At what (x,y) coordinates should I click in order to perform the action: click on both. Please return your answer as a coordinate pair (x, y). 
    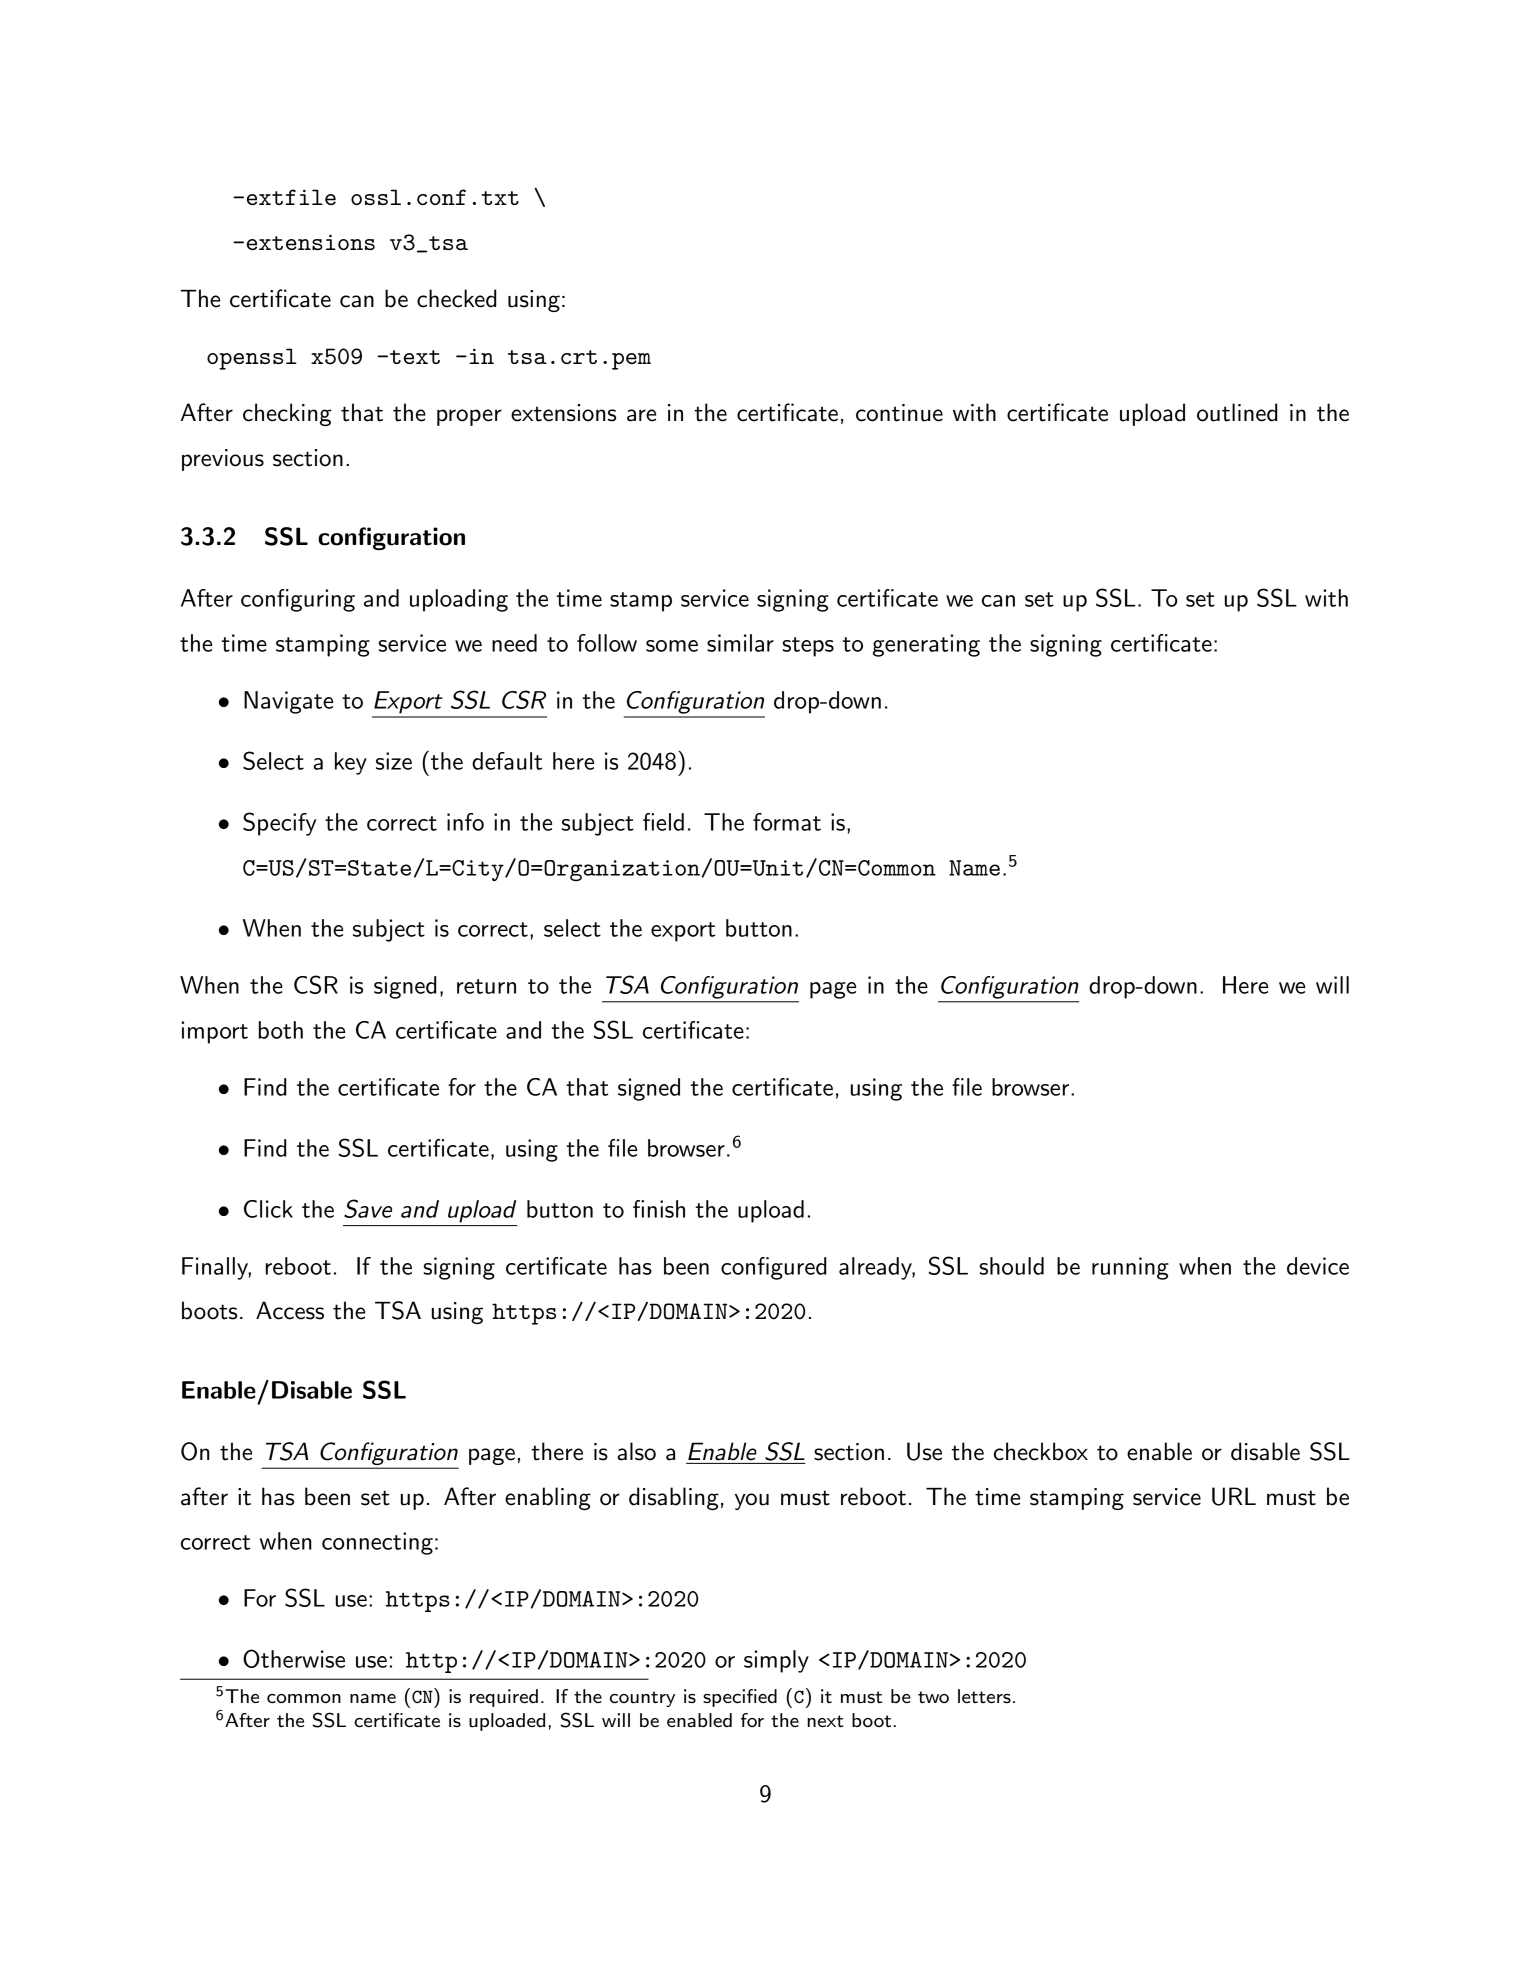
    Looking at the image, I should click on (281, 1030).
